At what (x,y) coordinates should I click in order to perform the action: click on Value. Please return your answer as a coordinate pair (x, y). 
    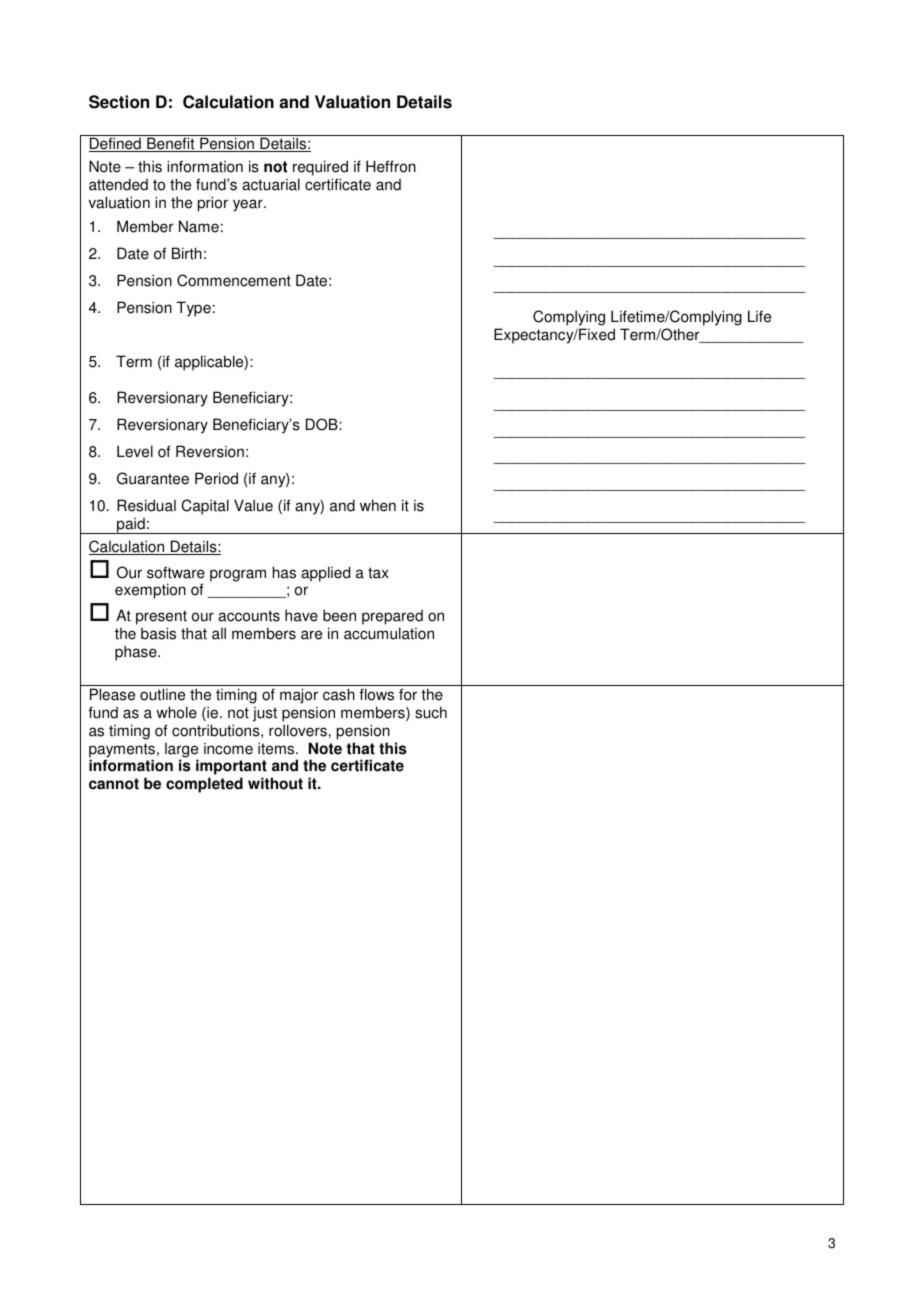
    Looking at the image, I should click on (253, 505).
